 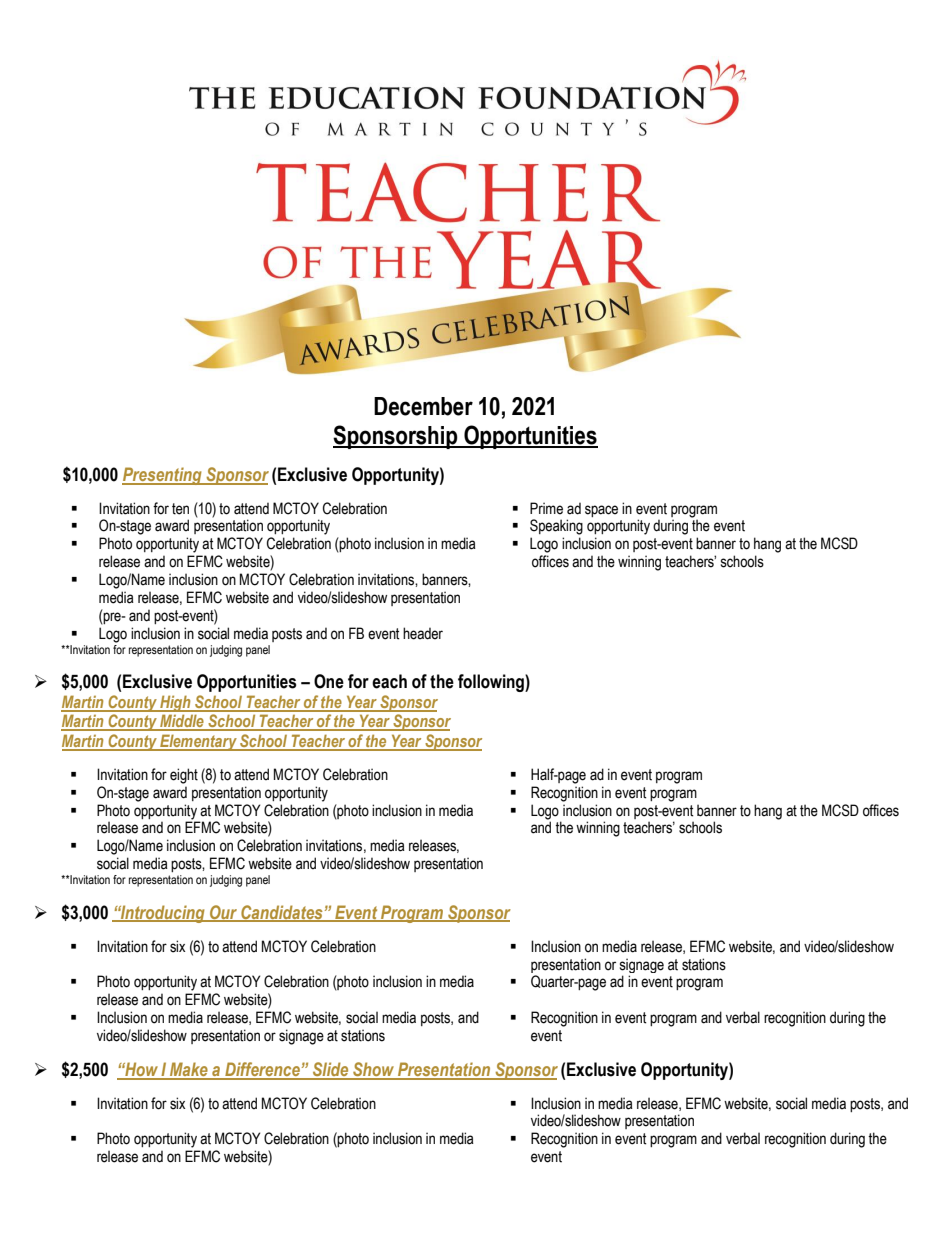 I want to click on High, so click(x=175, y=703).
